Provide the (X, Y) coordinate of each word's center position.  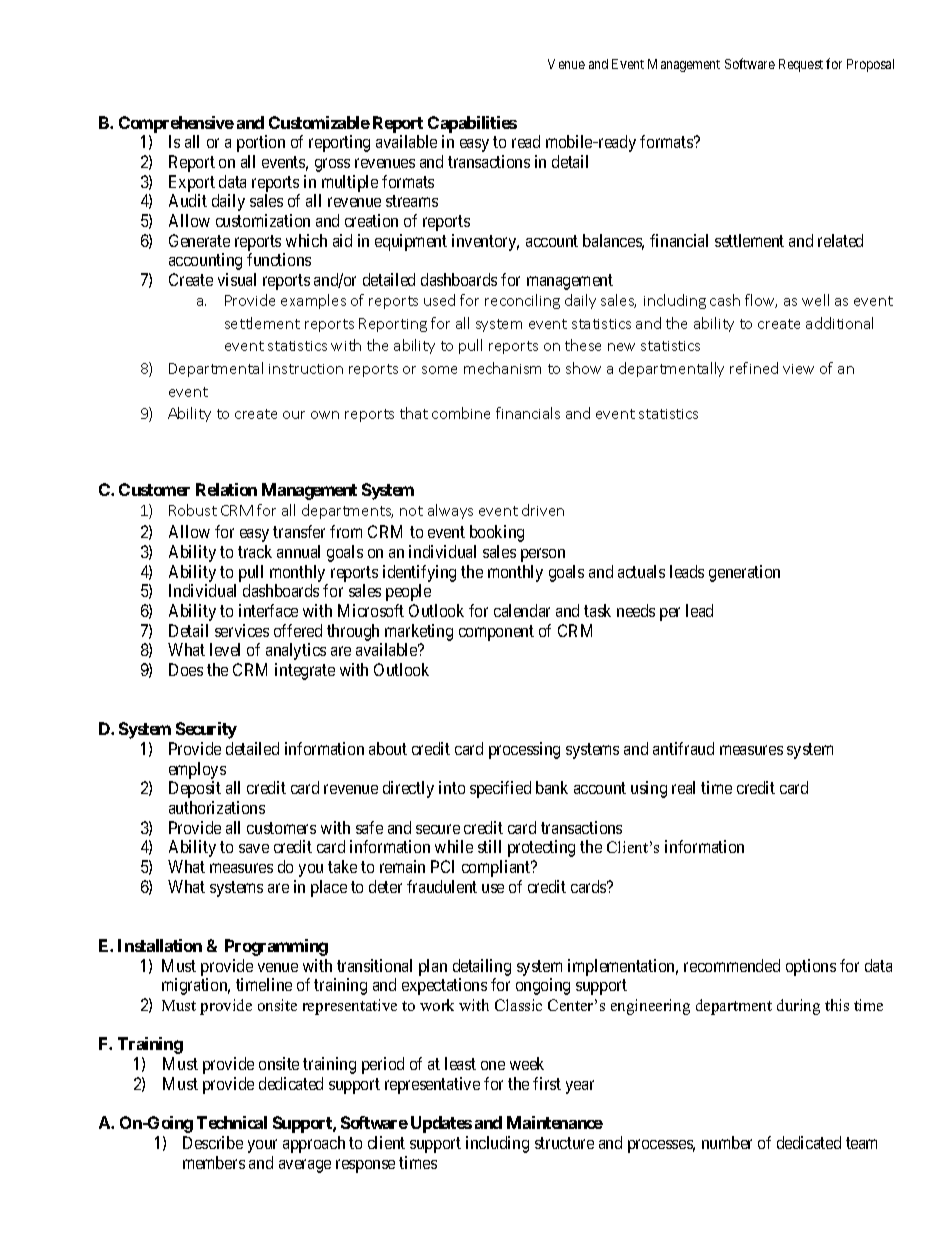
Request (801, 65)
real (683, 787)
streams (412, 201)
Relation (226, 489)
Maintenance (555, 1122)
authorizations (217, 807)
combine (461, 413)
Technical (232, 1122)
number (727, 1142)
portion (261, 143)
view (798, 369)
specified (500, 789)
